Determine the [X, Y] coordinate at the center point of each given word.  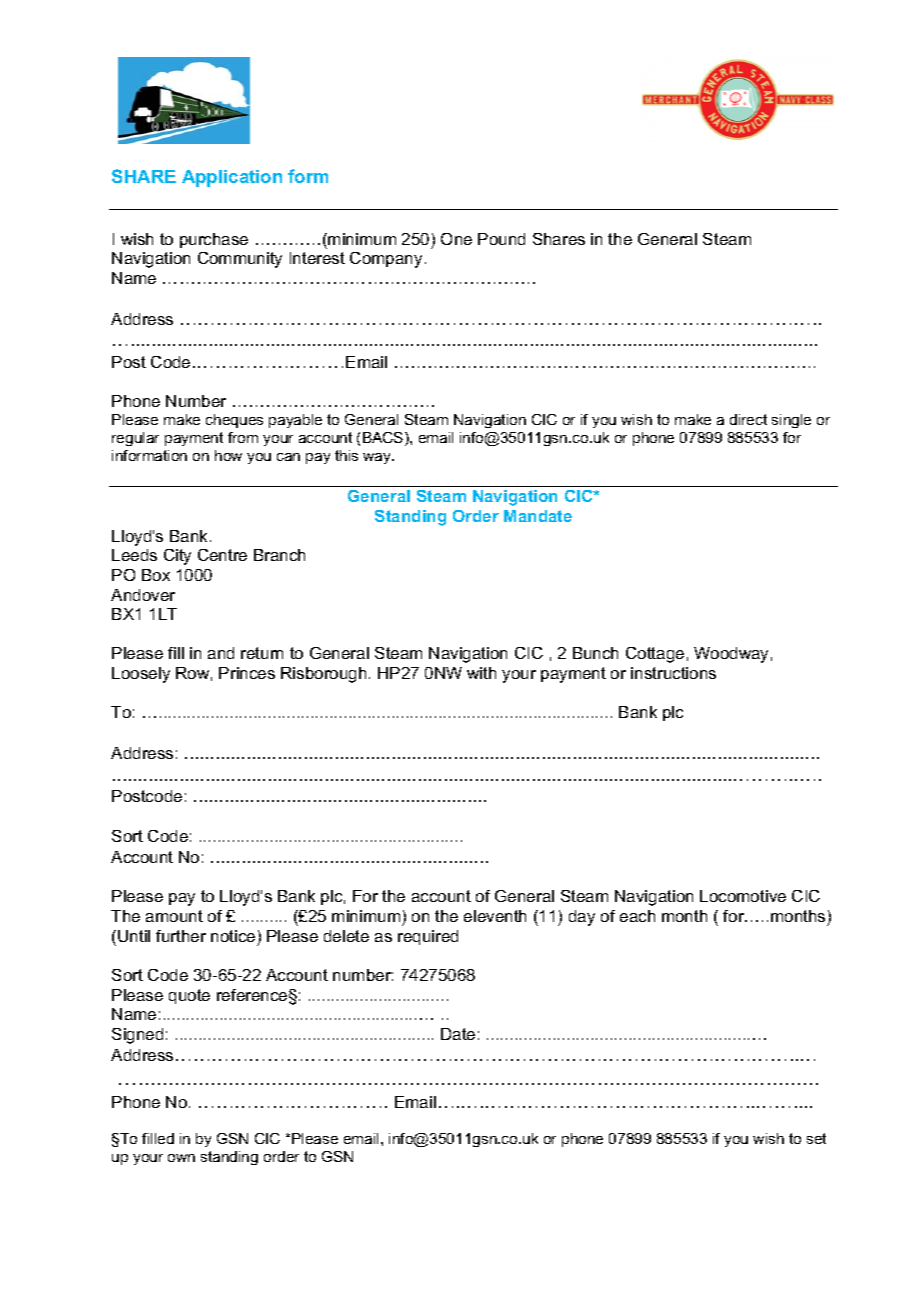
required [428, 937]
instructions [673, 673]
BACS [384, 439]
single [791, 421]
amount [174, 916]
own [181, 1158]
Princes [247, 673]
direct [748, 419]
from [243, 437]
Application [232, 178]
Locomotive [743, 896]
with [481, 673]
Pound [501, 239]
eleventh [495, 916]
